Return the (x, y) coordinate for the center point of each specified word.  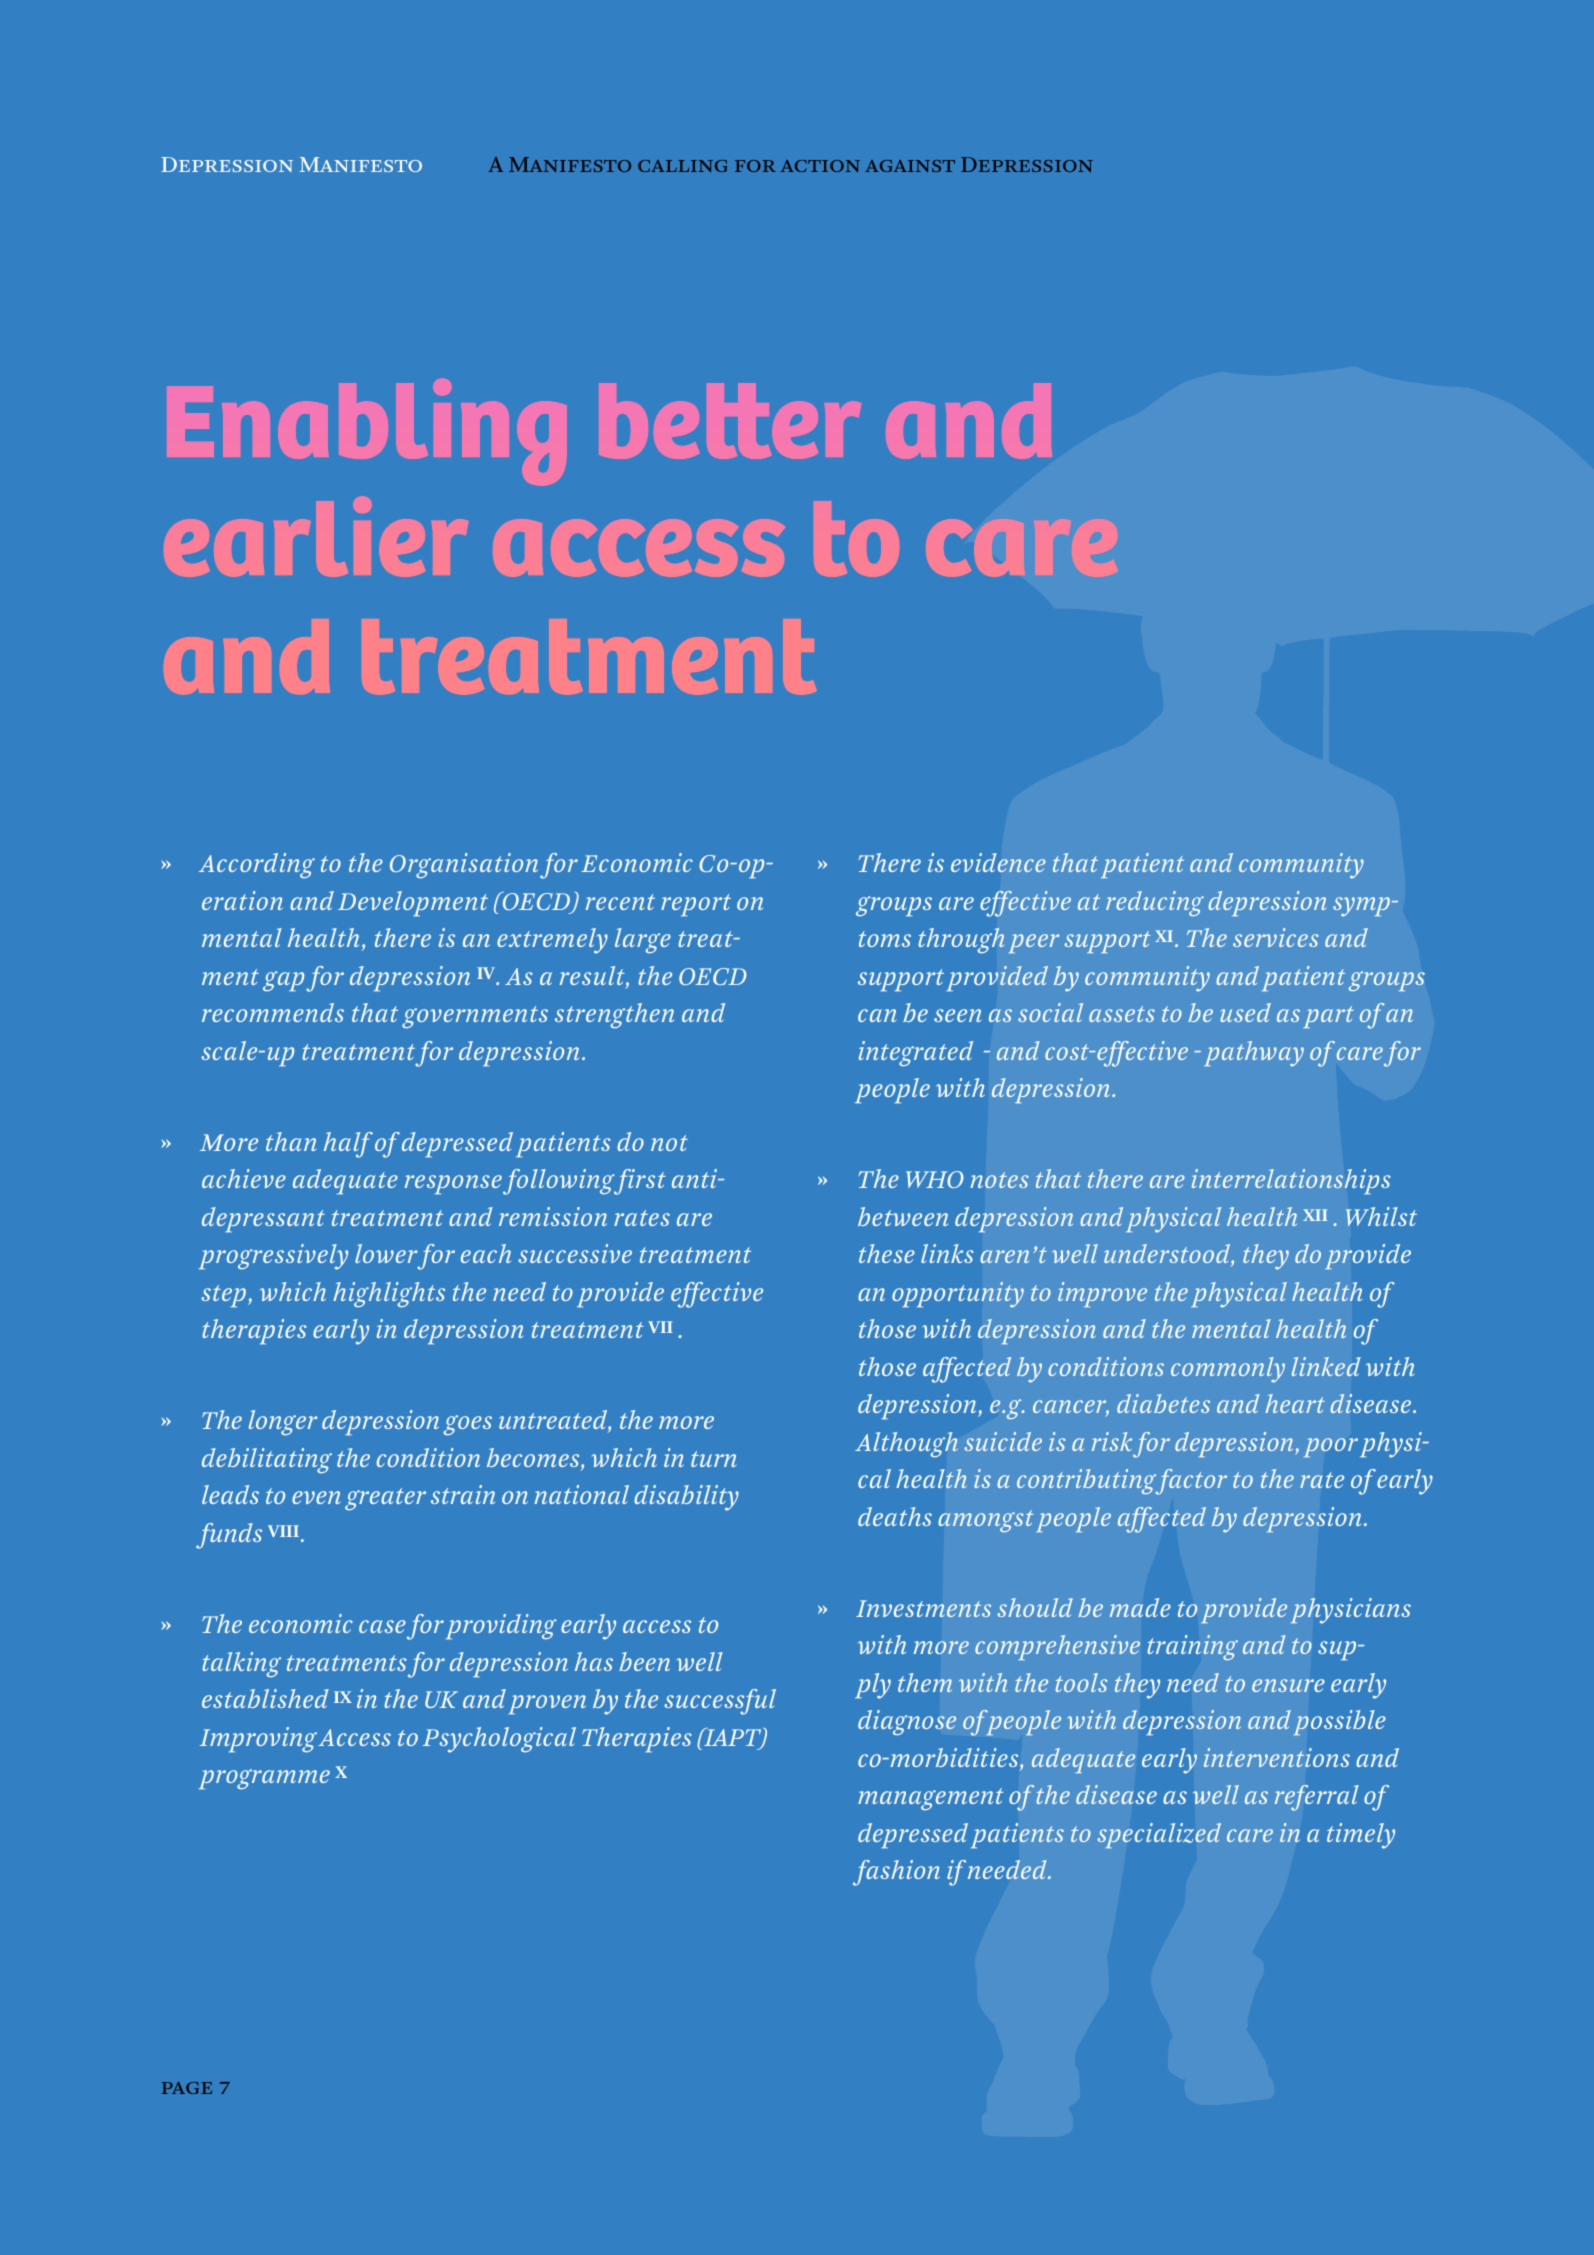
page (187, 2088)
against (910, 166)
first (639, 1182)
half (348, 1145)
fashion (896, 1873)
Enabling (367, 432)
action (820, 166)
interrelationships (1291, 1181)
